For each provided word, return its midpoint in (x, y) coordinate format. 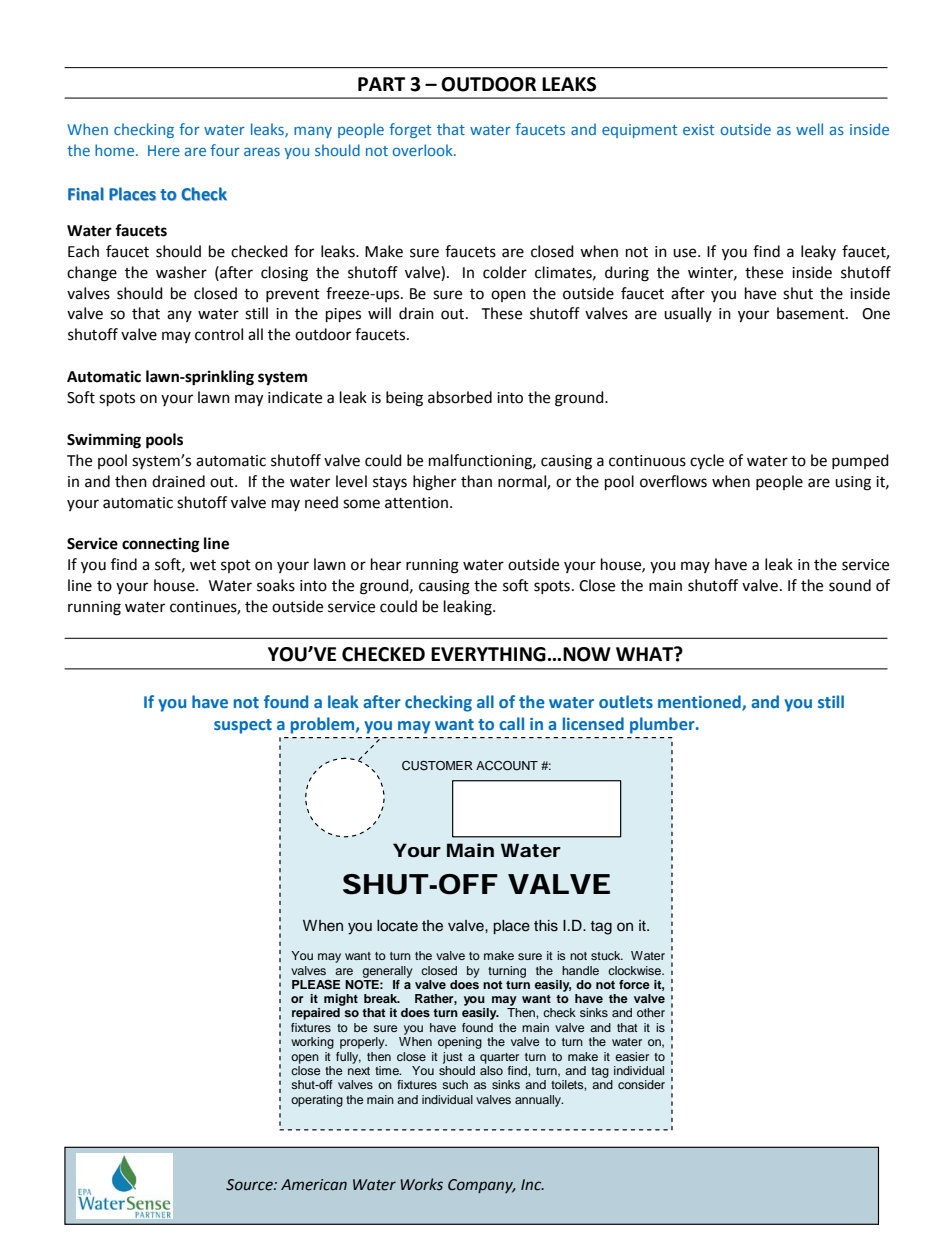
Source (250, 1185)
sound (850, 585)
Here (164, 150)
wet (203, 565)
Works (422, 1184)
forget (410, 130)
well (809, 129)
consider (641, 1084)
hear (386, 564)
